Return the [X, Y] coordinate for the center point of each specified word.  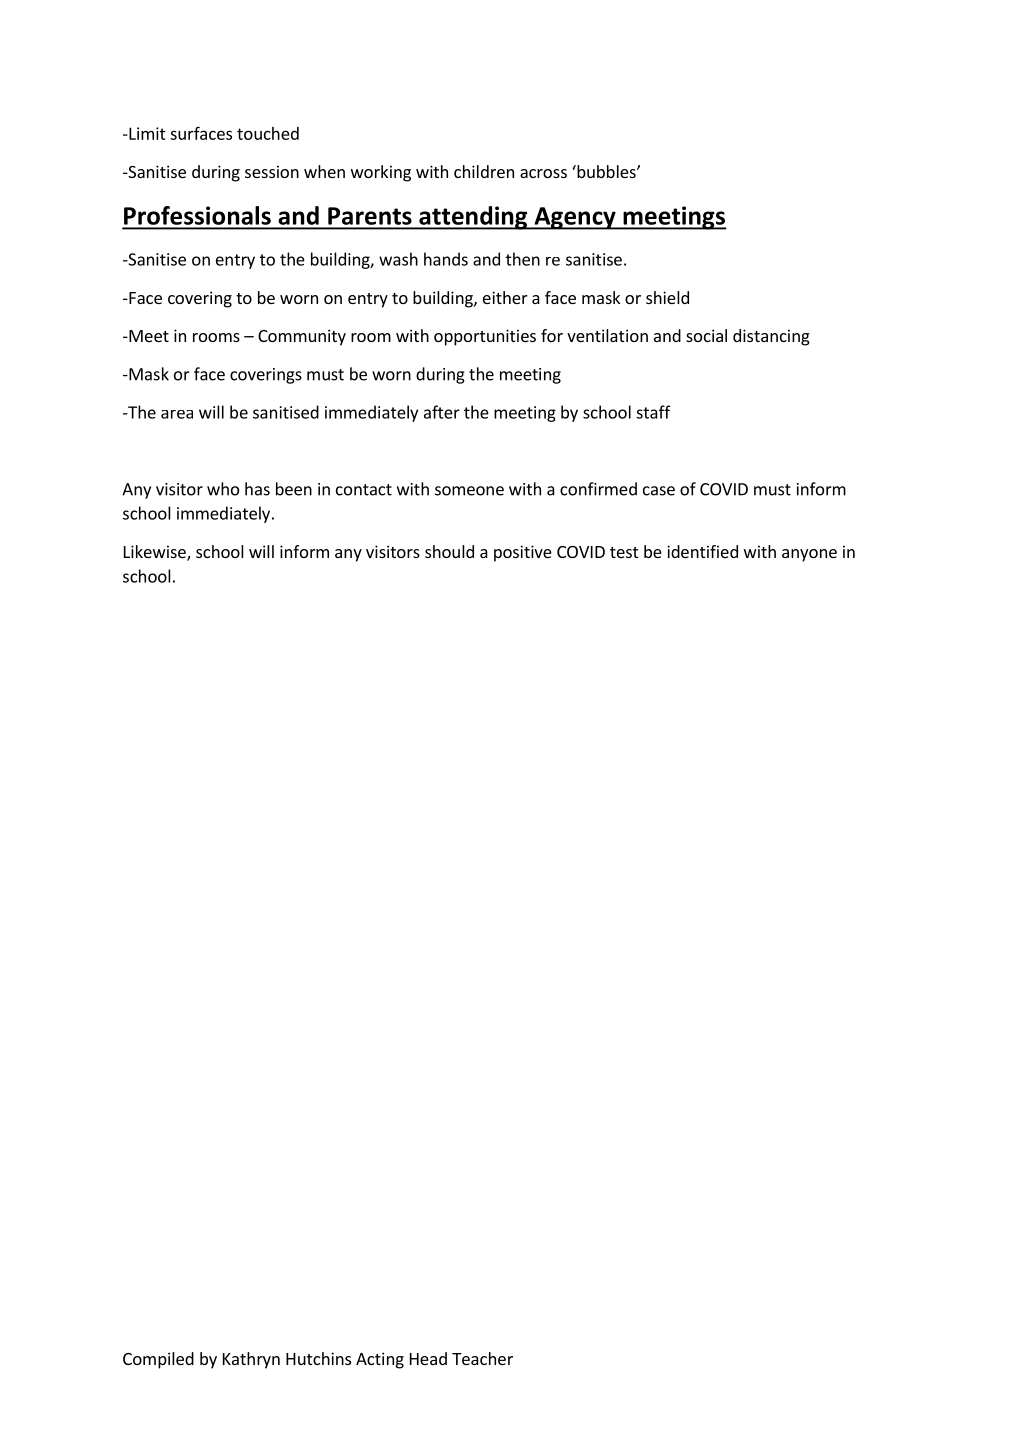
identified [702, 551]
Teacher [482, 1358]
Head [428, 1358]
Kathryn [251, 1360]
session [272, 171]
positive [523, 553]
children [484, 171]
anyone [809, 555]
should [449, 551]
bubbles [606, 171]
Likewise [156, 553]
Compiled [158, 1360]
